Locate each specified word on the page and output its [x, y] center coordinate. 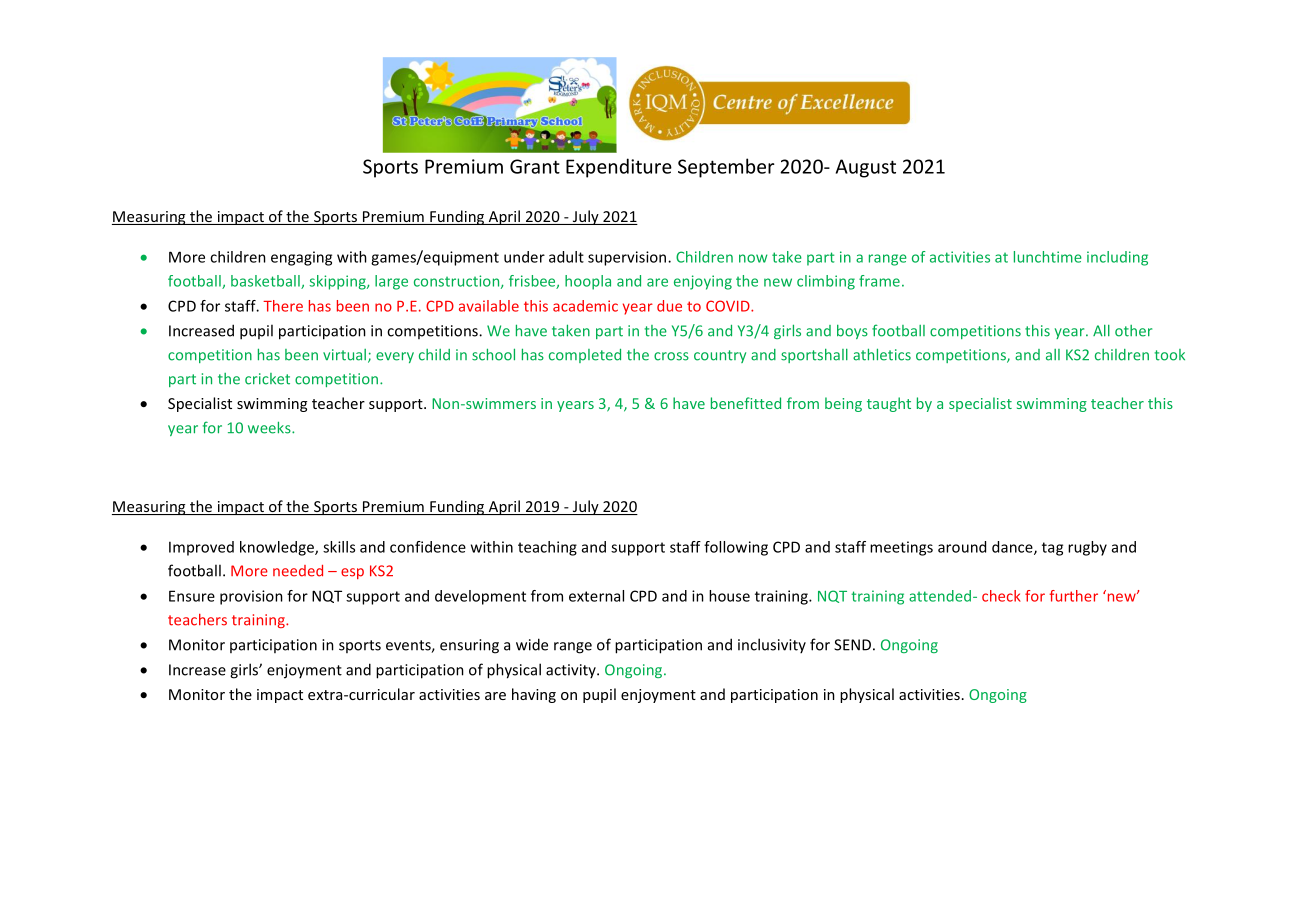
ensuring [469, 646]
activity [572, 671]
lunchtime [1048, 257]
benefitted [746, 403]
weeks [270, 427]
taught [889, 404]
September [726, 168]
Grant [535, 166]
